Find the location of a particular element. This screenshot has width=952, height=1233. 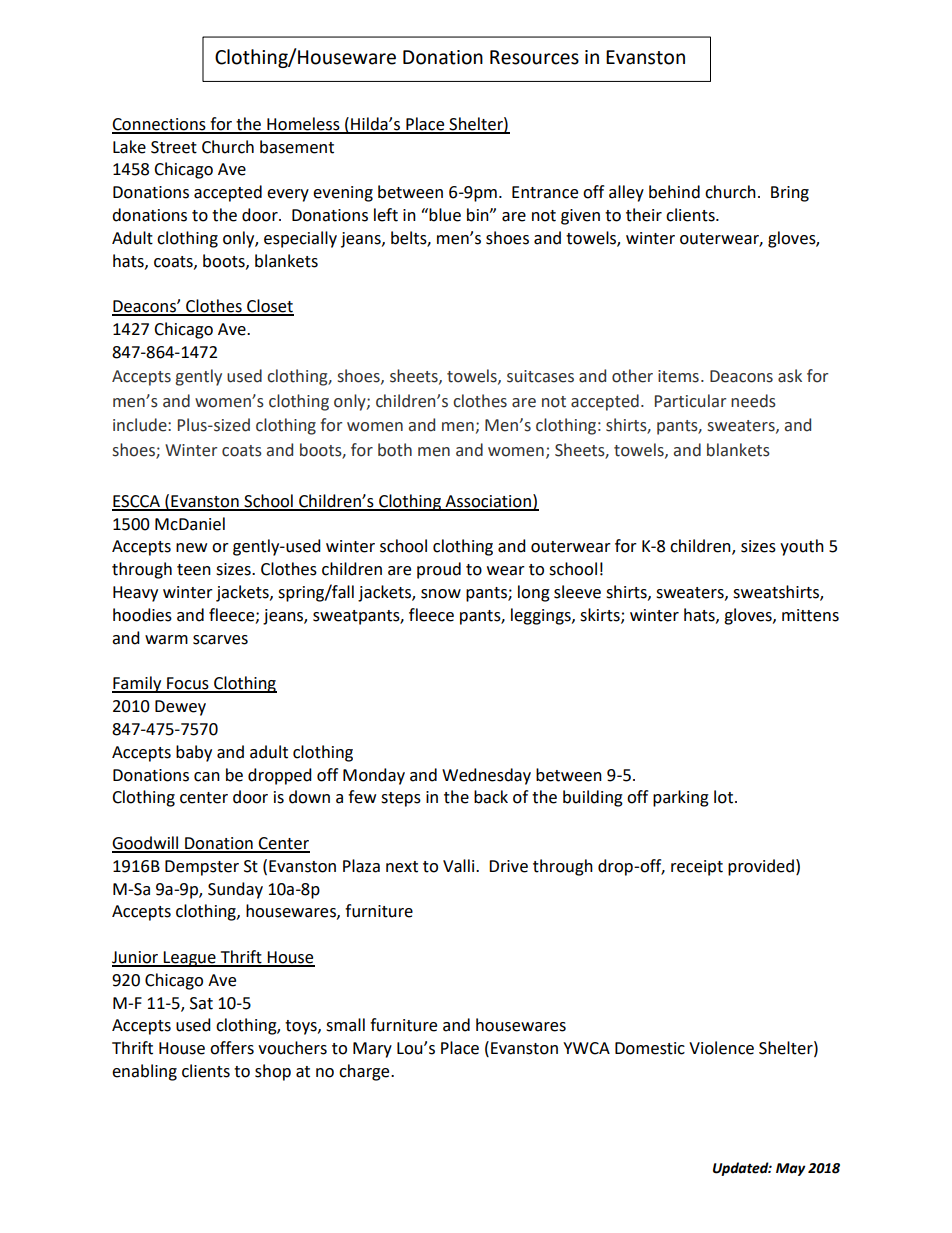

shop is located at coordinates (273, 1072).
